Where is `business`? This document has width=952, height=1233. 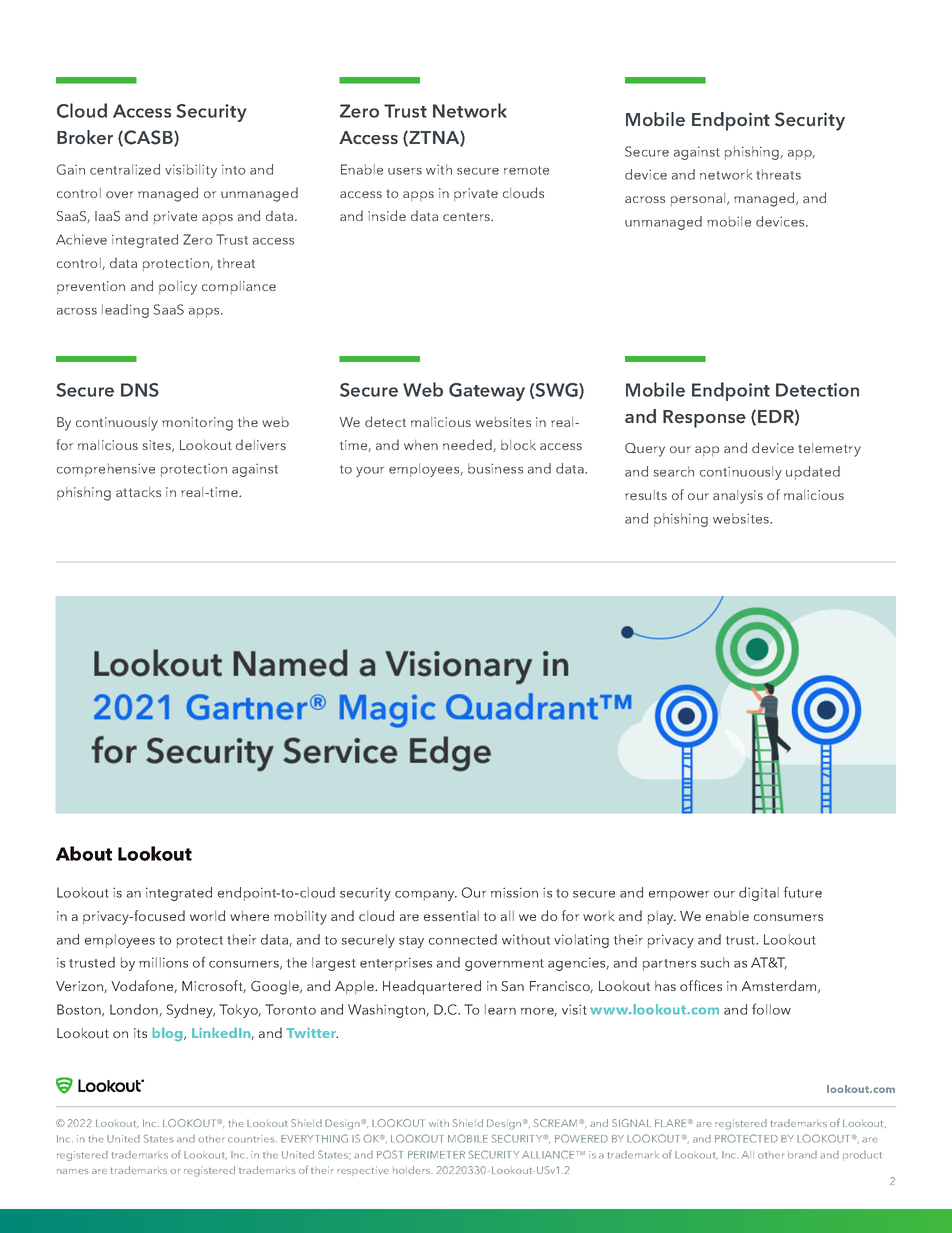 business is located at coordinates (495, 468).
